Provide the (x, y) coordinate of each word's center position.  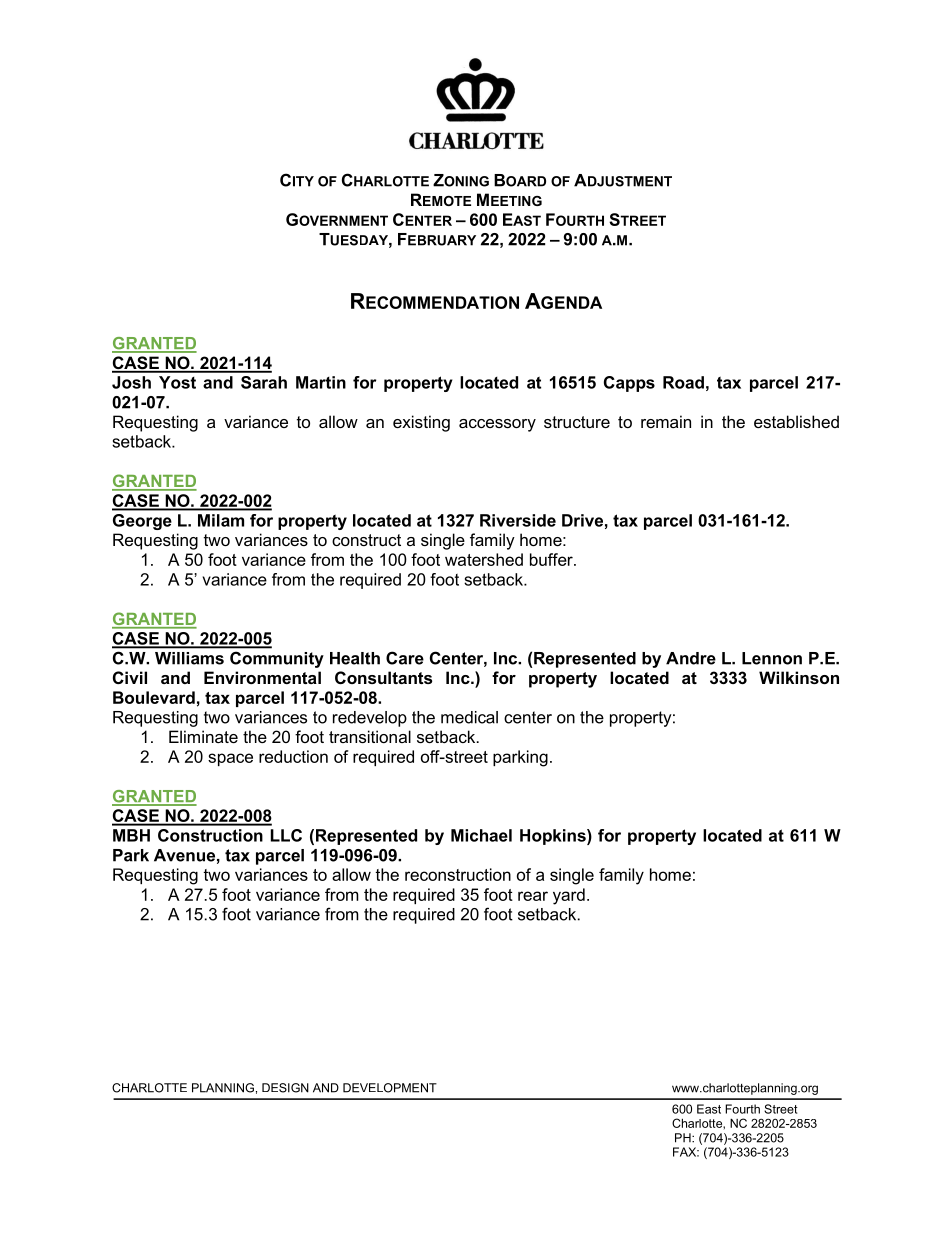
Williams (189, 658)
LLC (286, 835)
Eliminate (203, 736)
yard (569, 896)
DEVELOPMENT (390, 1088)
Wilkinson (799, 677)
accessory (497, 425)
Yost (177, 382)
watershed (484, 559)
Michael (481, 835)
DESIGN (285, 1088)
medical (469, 717)
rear (533, 896)
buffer (552, 559)
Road (683, 382)
